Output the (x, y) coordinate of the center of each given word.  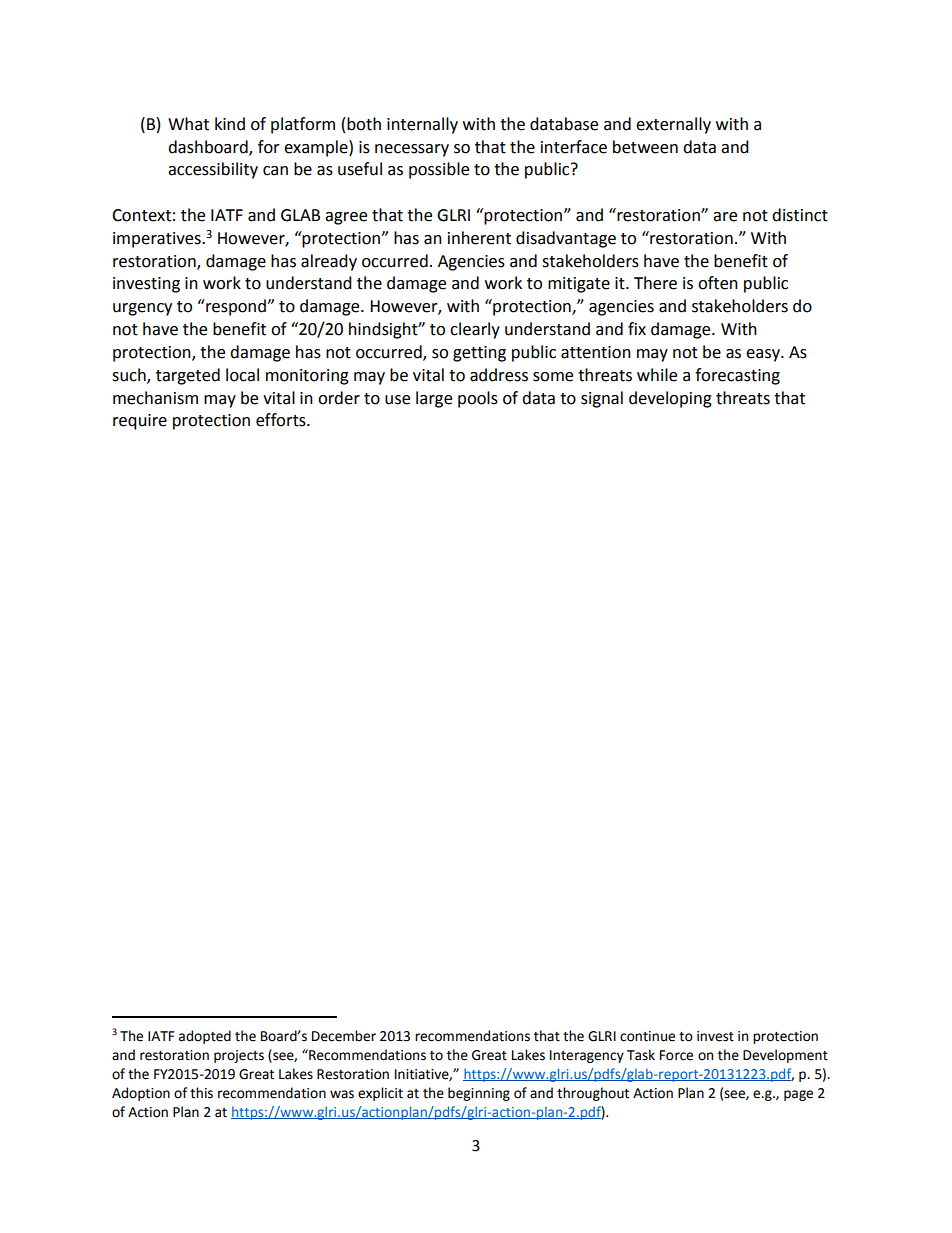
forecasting (737, 376)
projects (239, 1056)
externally (673, 125)
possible (439, 170)
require (140, 422)
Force (676, 1055)
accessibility (213, 170)
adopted (205, 1037)
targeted (188, 376)
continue (647, 1036)
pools (478, 399)
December (344, 1036)
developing (670, 399)
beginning (479, 1094)
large (434, 399)
